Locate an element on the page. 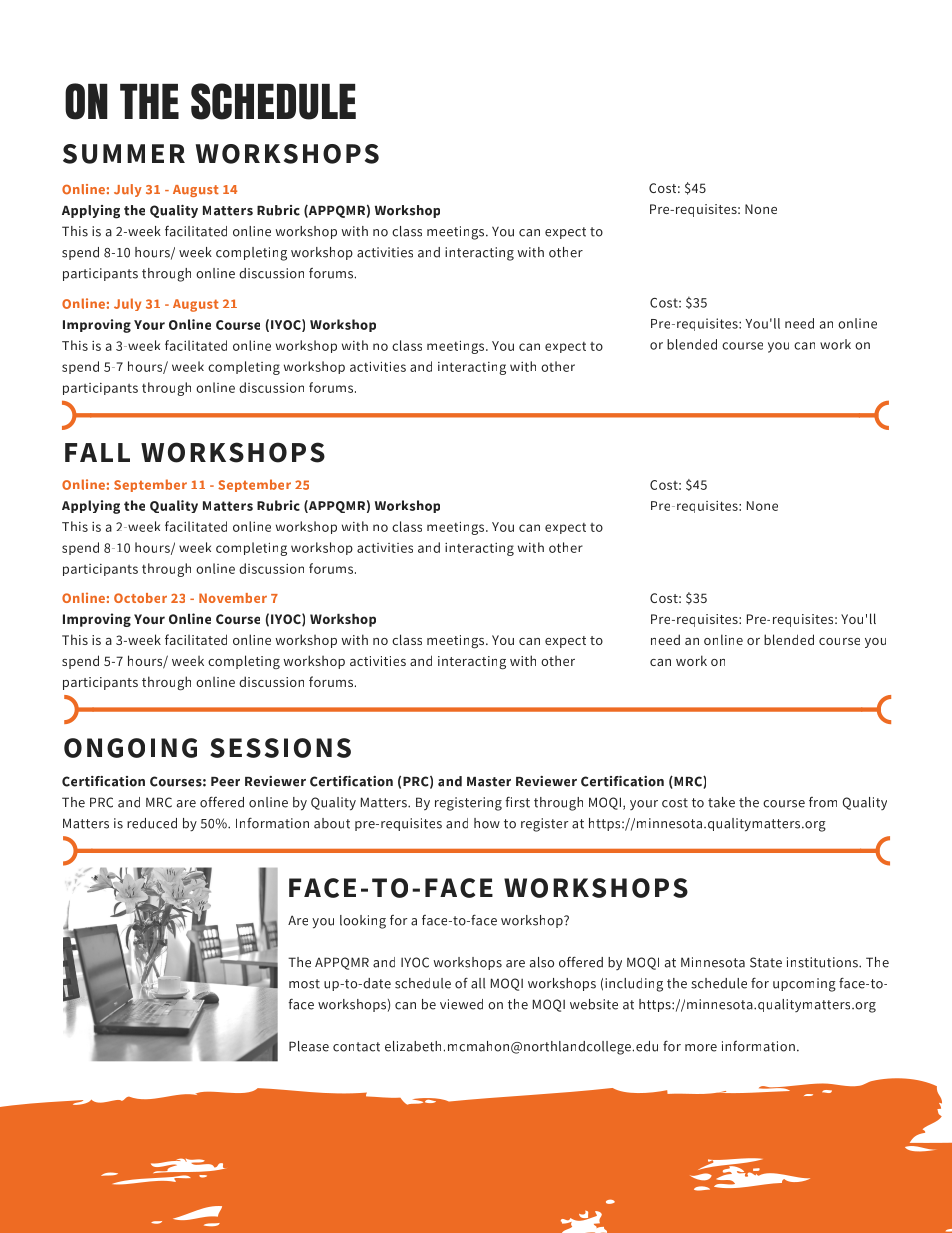 The width and height of the document is (952, 1233). first is located at coordinates (517, 802).
